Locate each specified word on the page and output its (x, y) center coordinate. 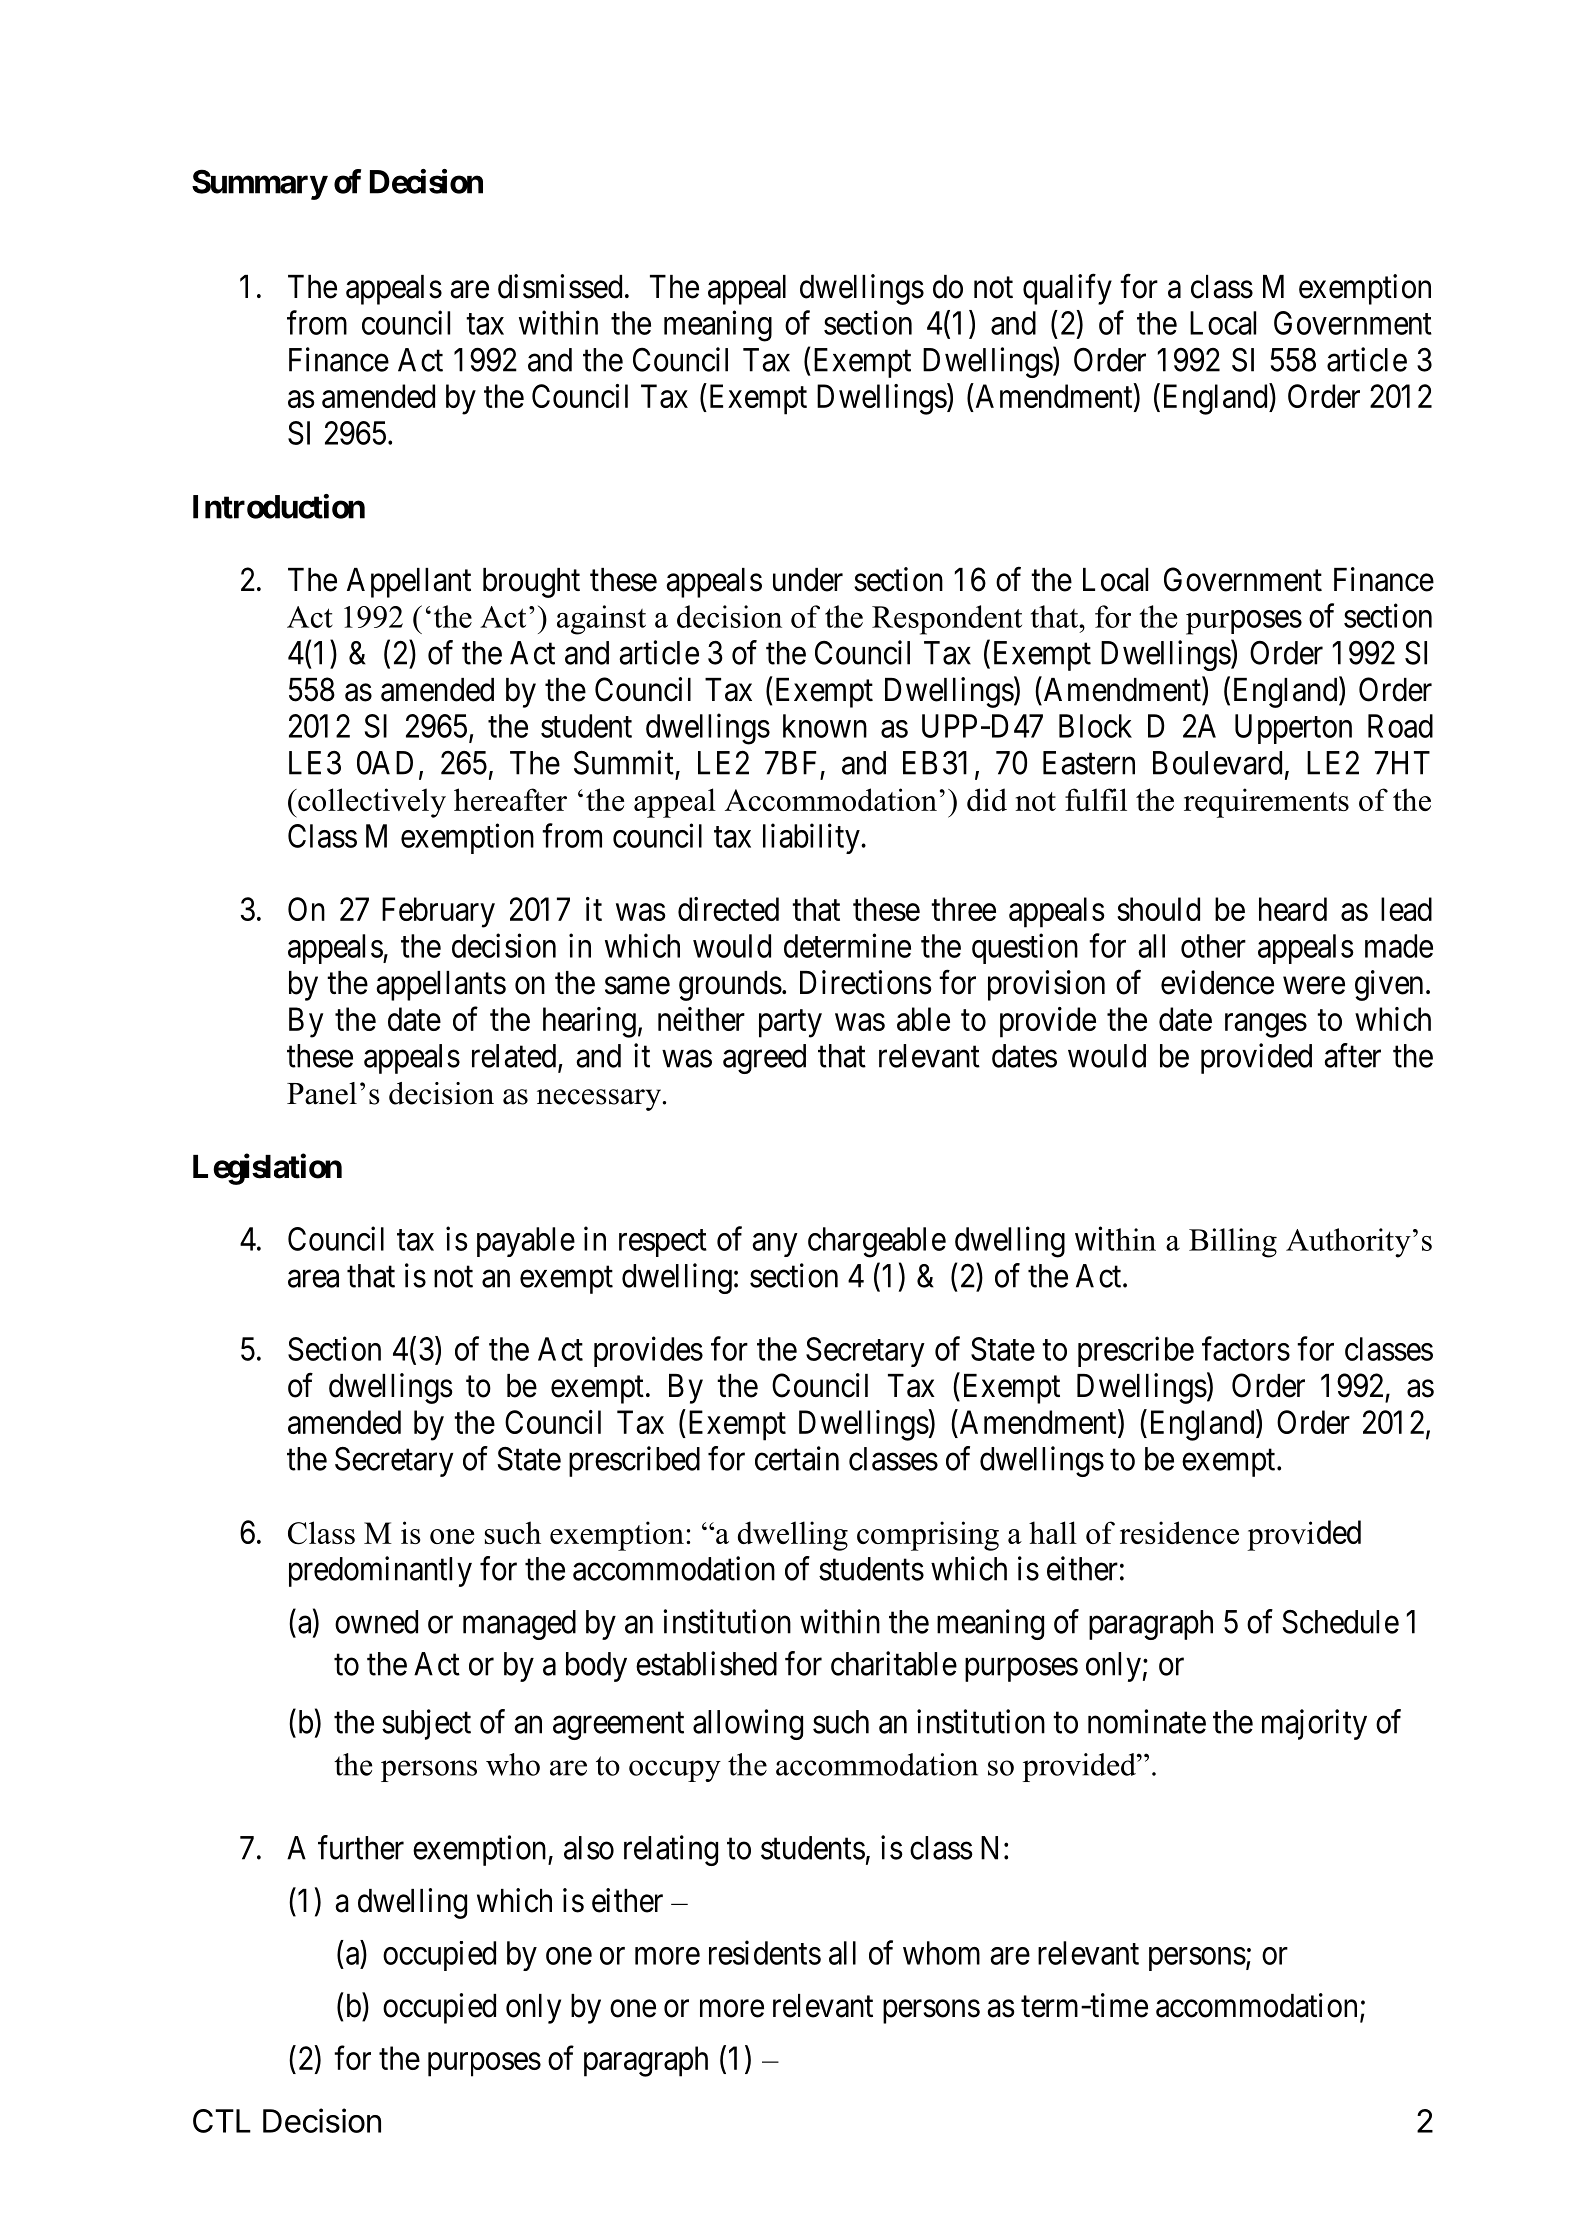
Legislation (267, 1169)
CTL (222, 2121)
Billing (1233, 1243)
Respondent (947, 620)
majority (1314, 1724)
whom (941, 1953)
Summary (259, 184)
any (775, 1245)
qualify (1067, 289)
